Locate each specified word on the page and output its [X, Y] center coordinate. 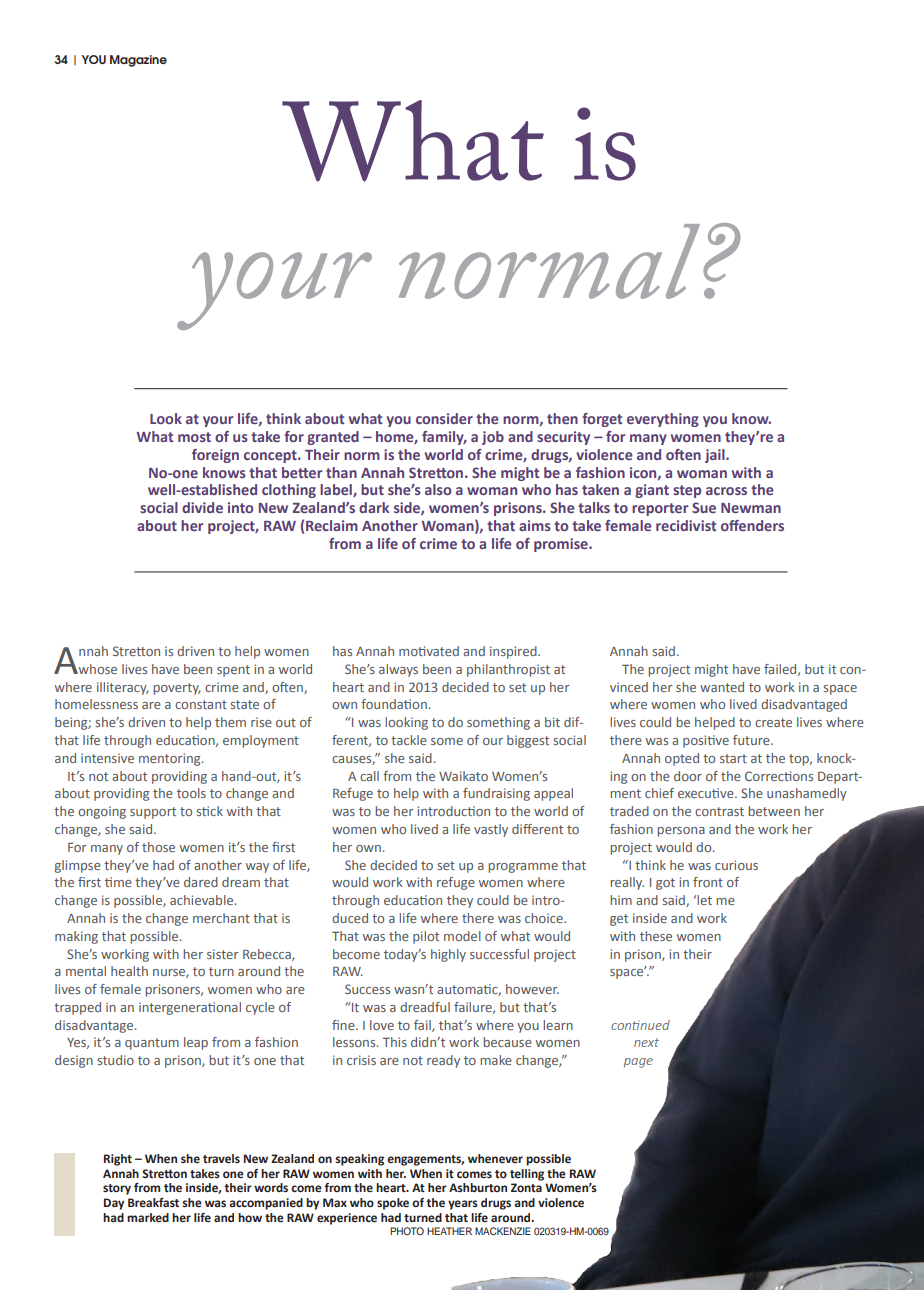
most [194, 437]
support [153, 813]
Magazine [138, 61]
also [438, 489]
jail [716, 456]
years [463, 1205]
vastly [491, 830]
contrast [719, 811]
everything [663, 420]
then [562, 418]
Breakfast [153, 1202]
